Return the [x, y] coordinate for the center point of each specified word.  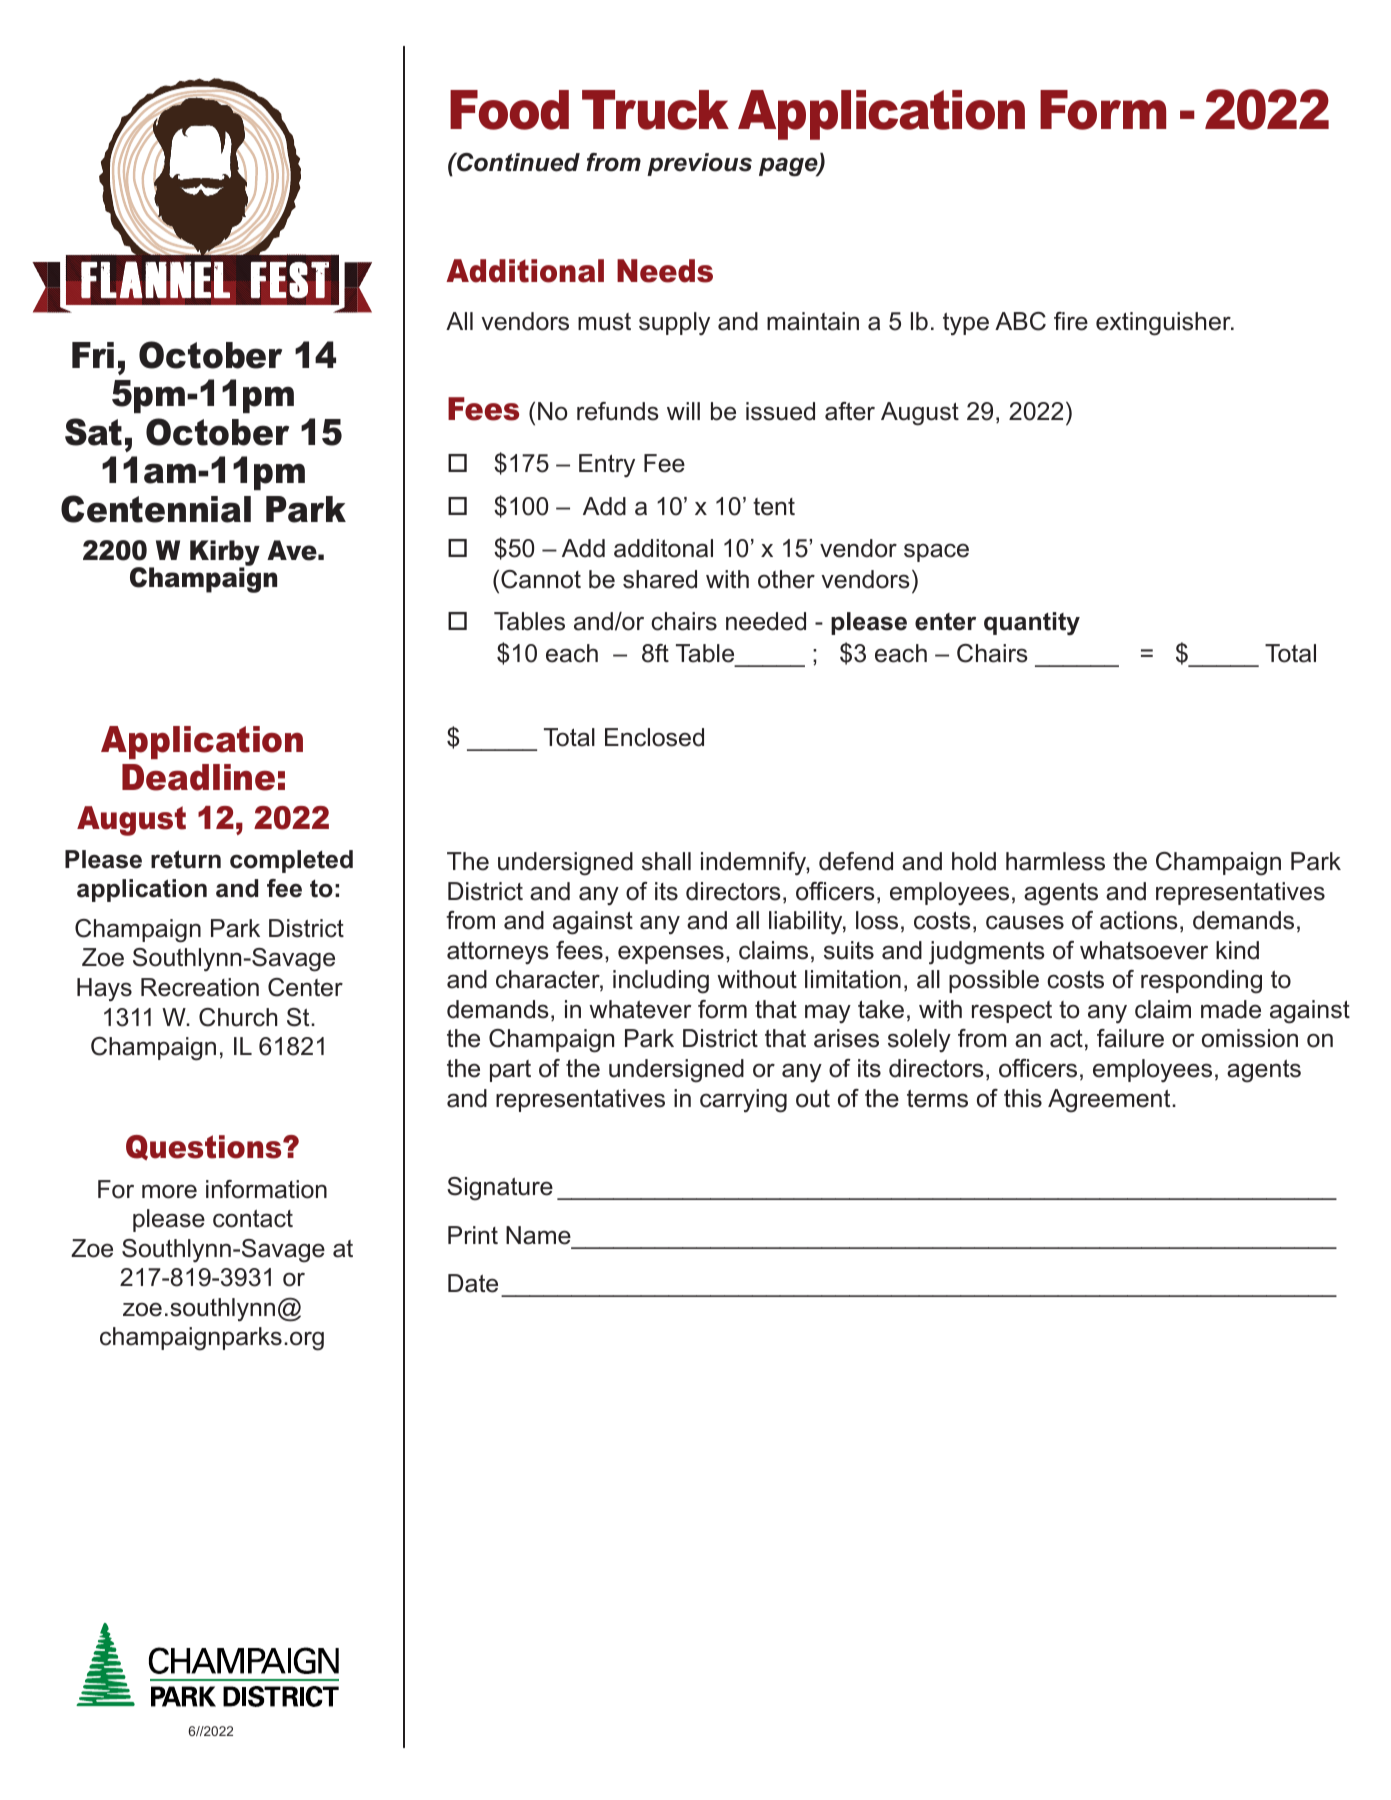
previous [699, 164]
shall [666, 861]
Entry [607, 465]
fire [1071, 321]
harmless [1055, 861]
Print [473, 1235]
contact [253, 1219]
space [936, 552]
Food [509, 110]
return [186, 859]
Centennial [156, 509]
